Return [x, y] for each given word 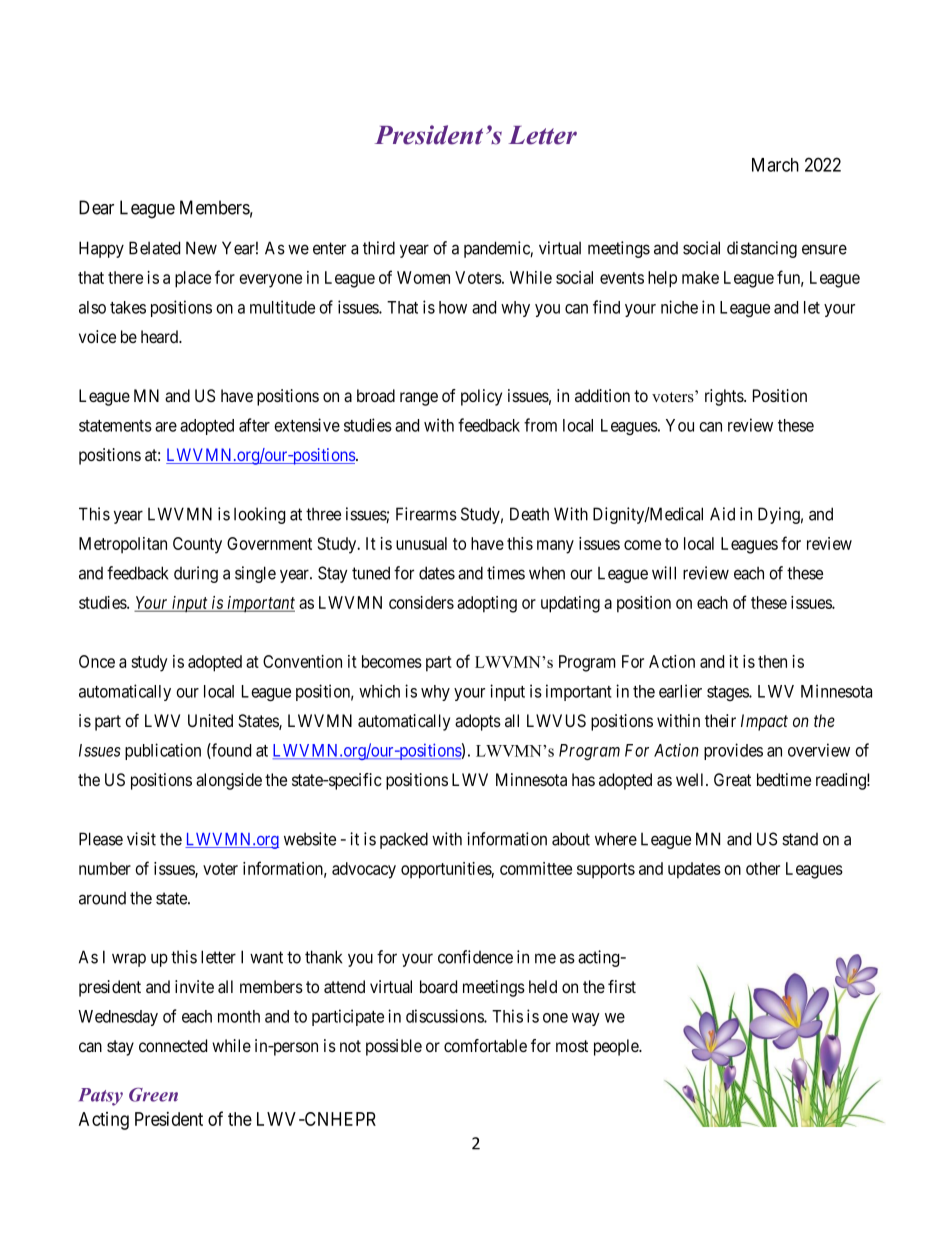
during [196, 574]
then [772, 661]
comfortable [485, 1046]
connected [173, 1045]
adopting [487, 604]
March [775, 165]
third [379, 248]
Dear [96, 207]
